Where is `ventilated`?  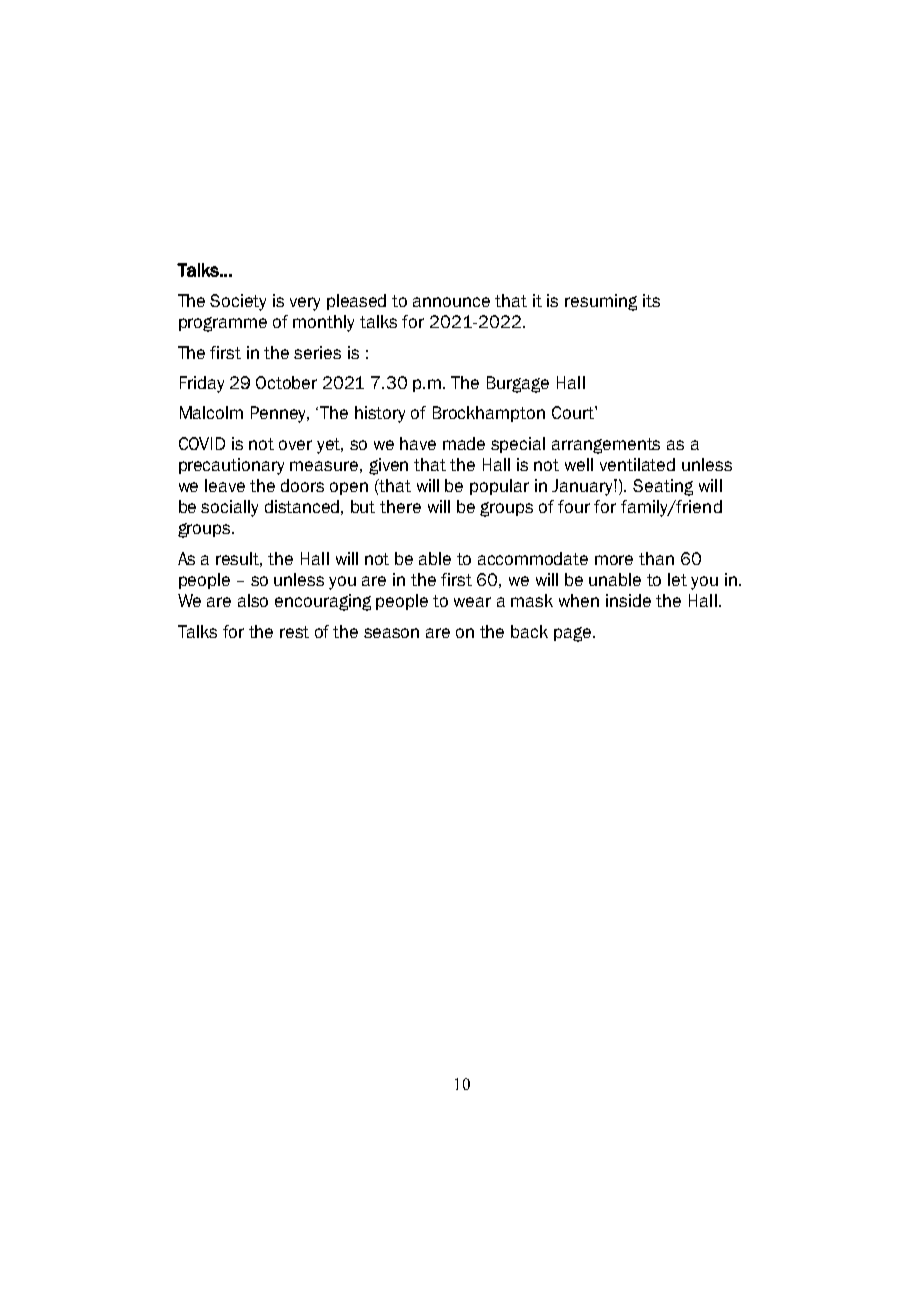
ventilated is located at coordinates (637, 464).
